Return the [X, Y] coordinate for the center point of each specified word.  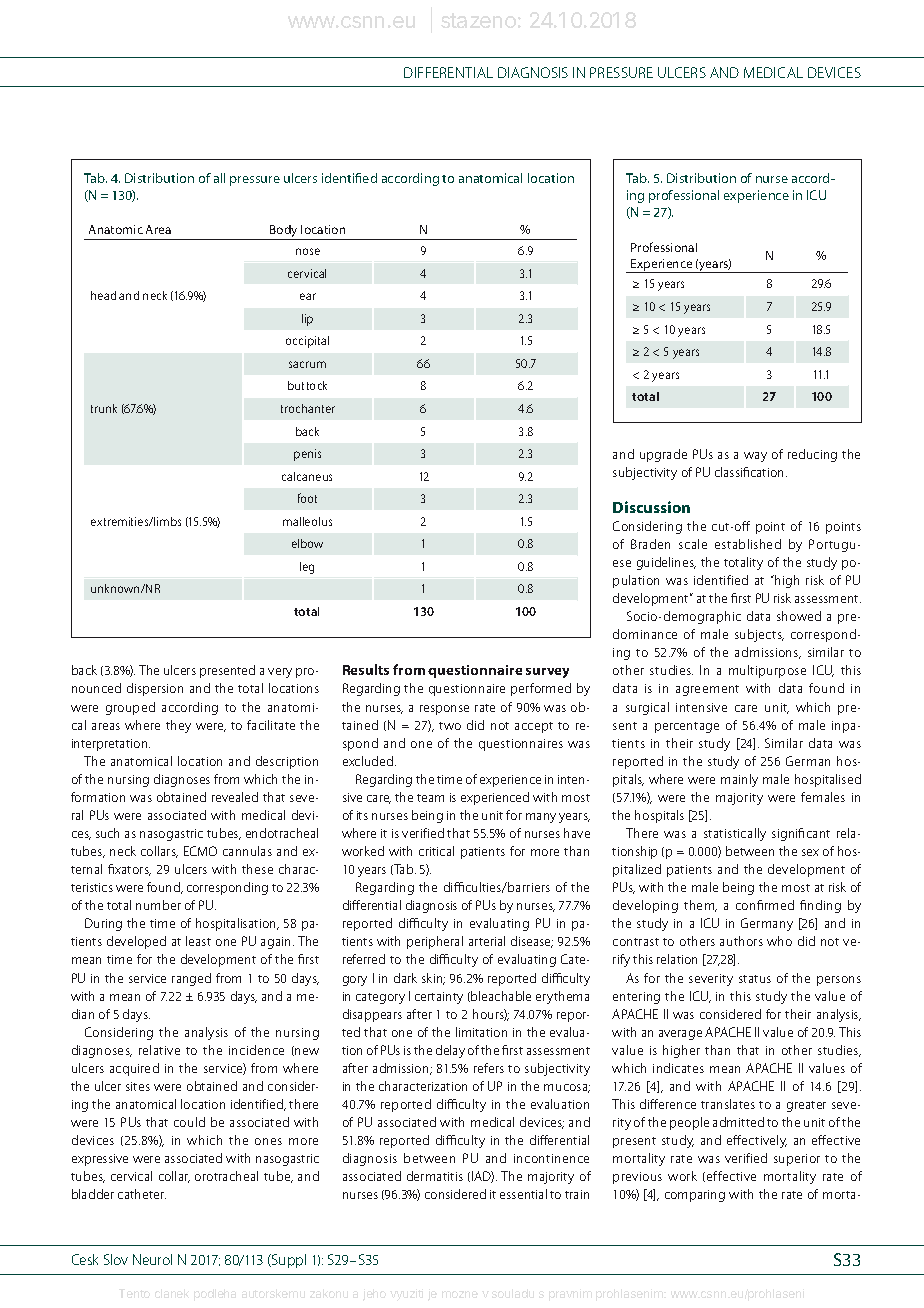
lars [168, 852]
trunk [104, 408]
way [755, 457]
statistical [730, 833]
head [103, 295]
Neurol [152, 1259]
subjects [759, 635]
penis [307, 455]
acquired [134, 1069]
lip [307, 320]
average [680, 1035]
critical [436, 851]
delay [450, 1051]
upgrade [663, 455]
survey [547, 673]
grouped [130, 708]
